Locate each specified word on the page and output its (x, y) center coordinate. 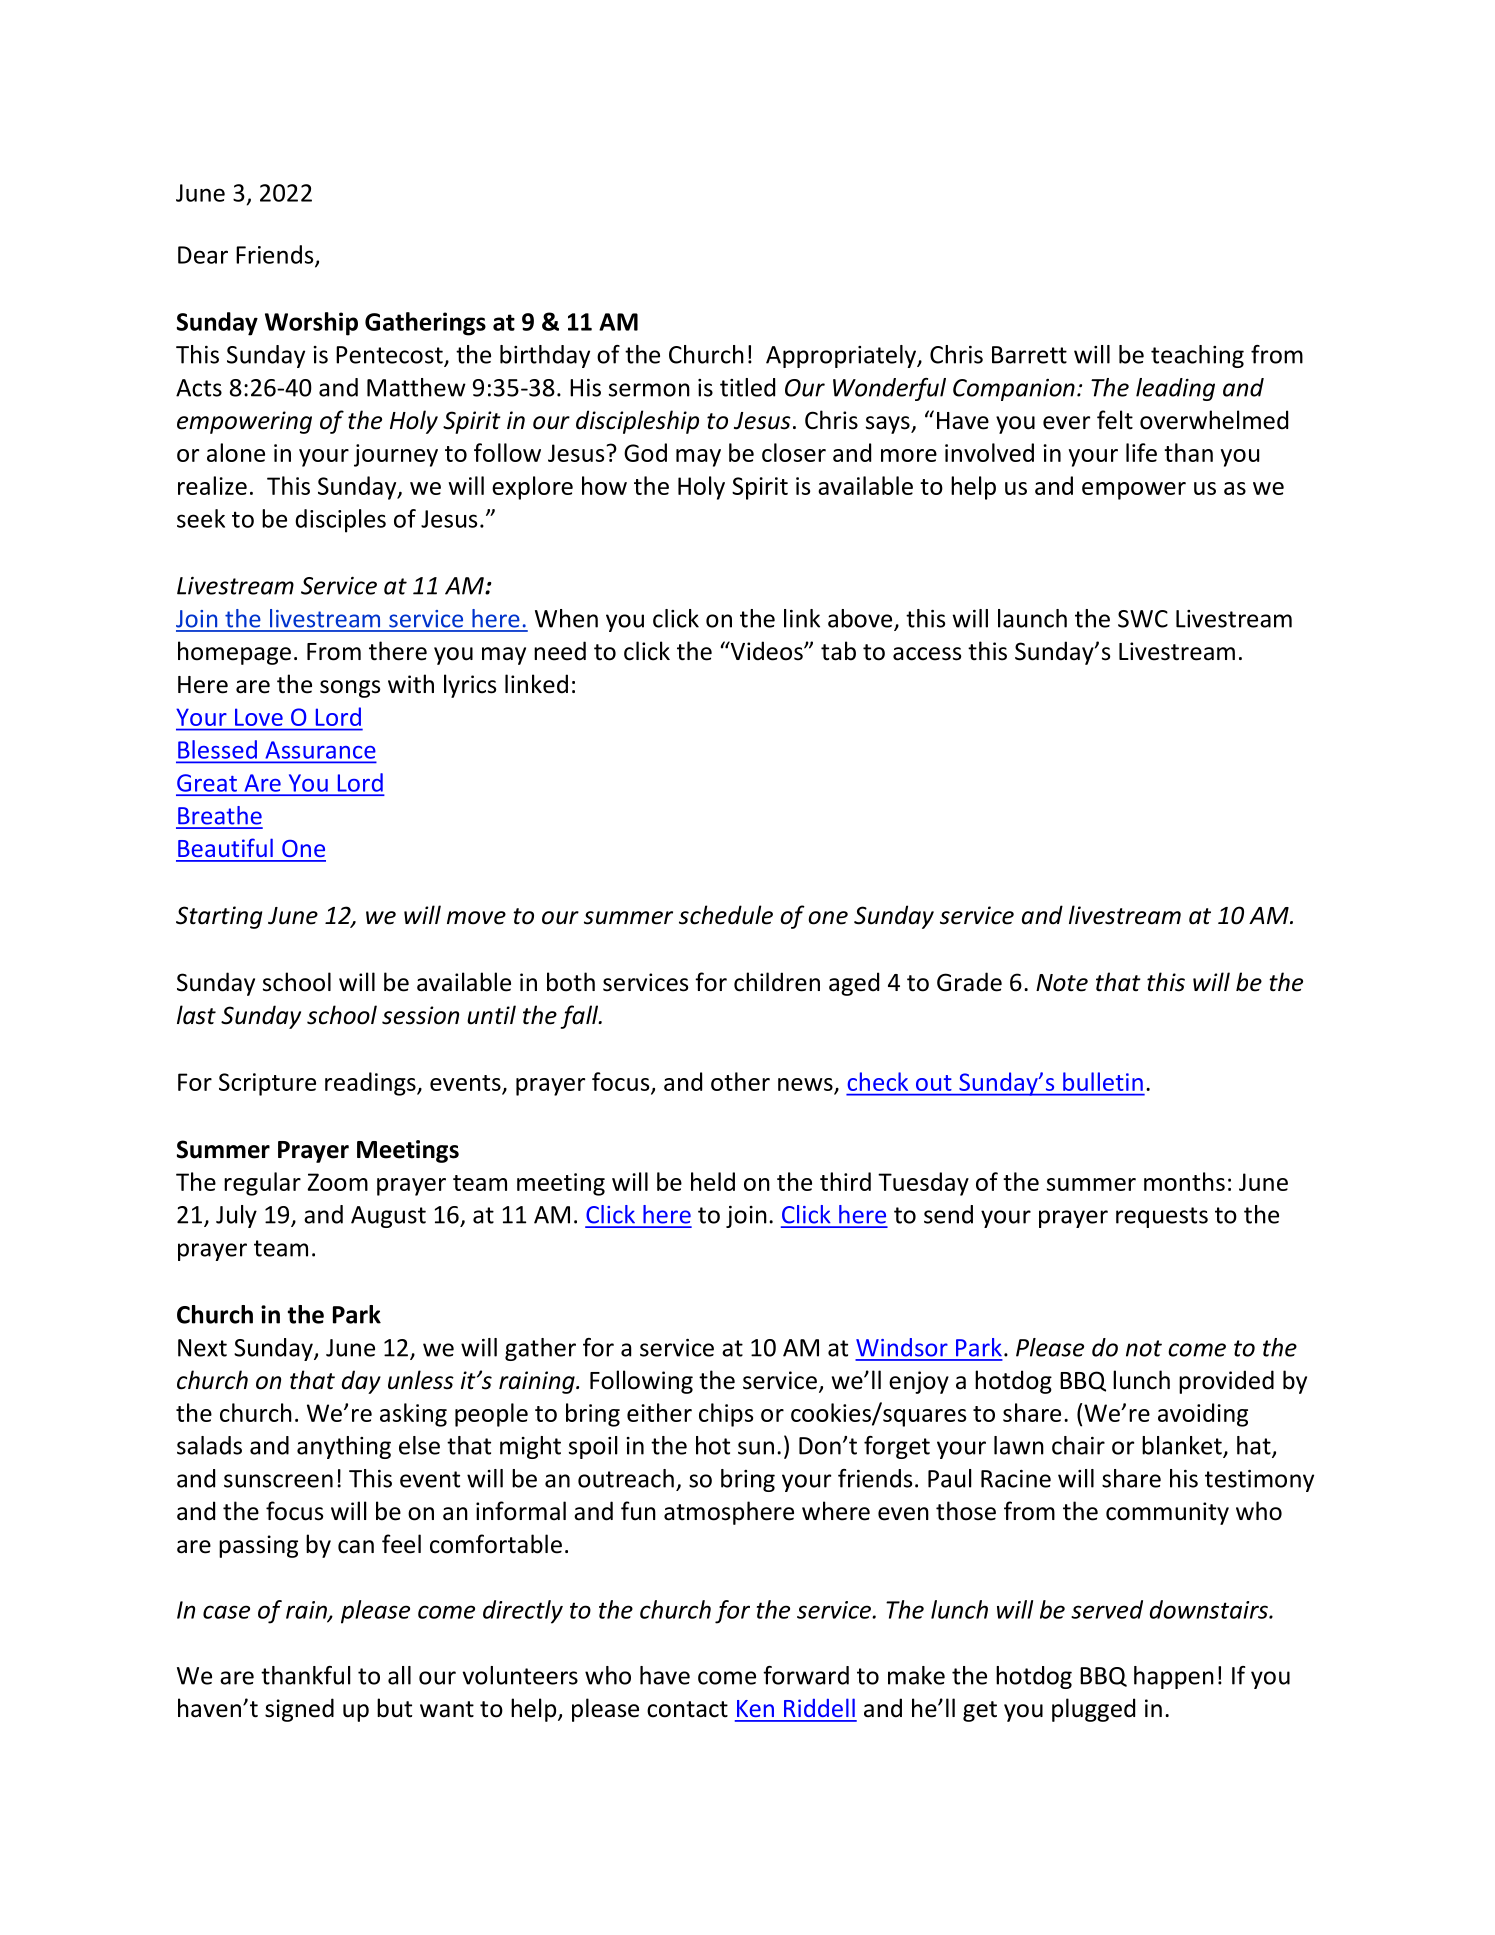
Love (259, 717)
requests (1162, 1217)
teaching (1197, 356)
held (713, 1181)
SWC (1143, 619)
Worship (311, 324)
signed (299, 1710)
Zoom (337, 1182)
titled (747, 387)
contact (687, 1709)
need (560, 651)
